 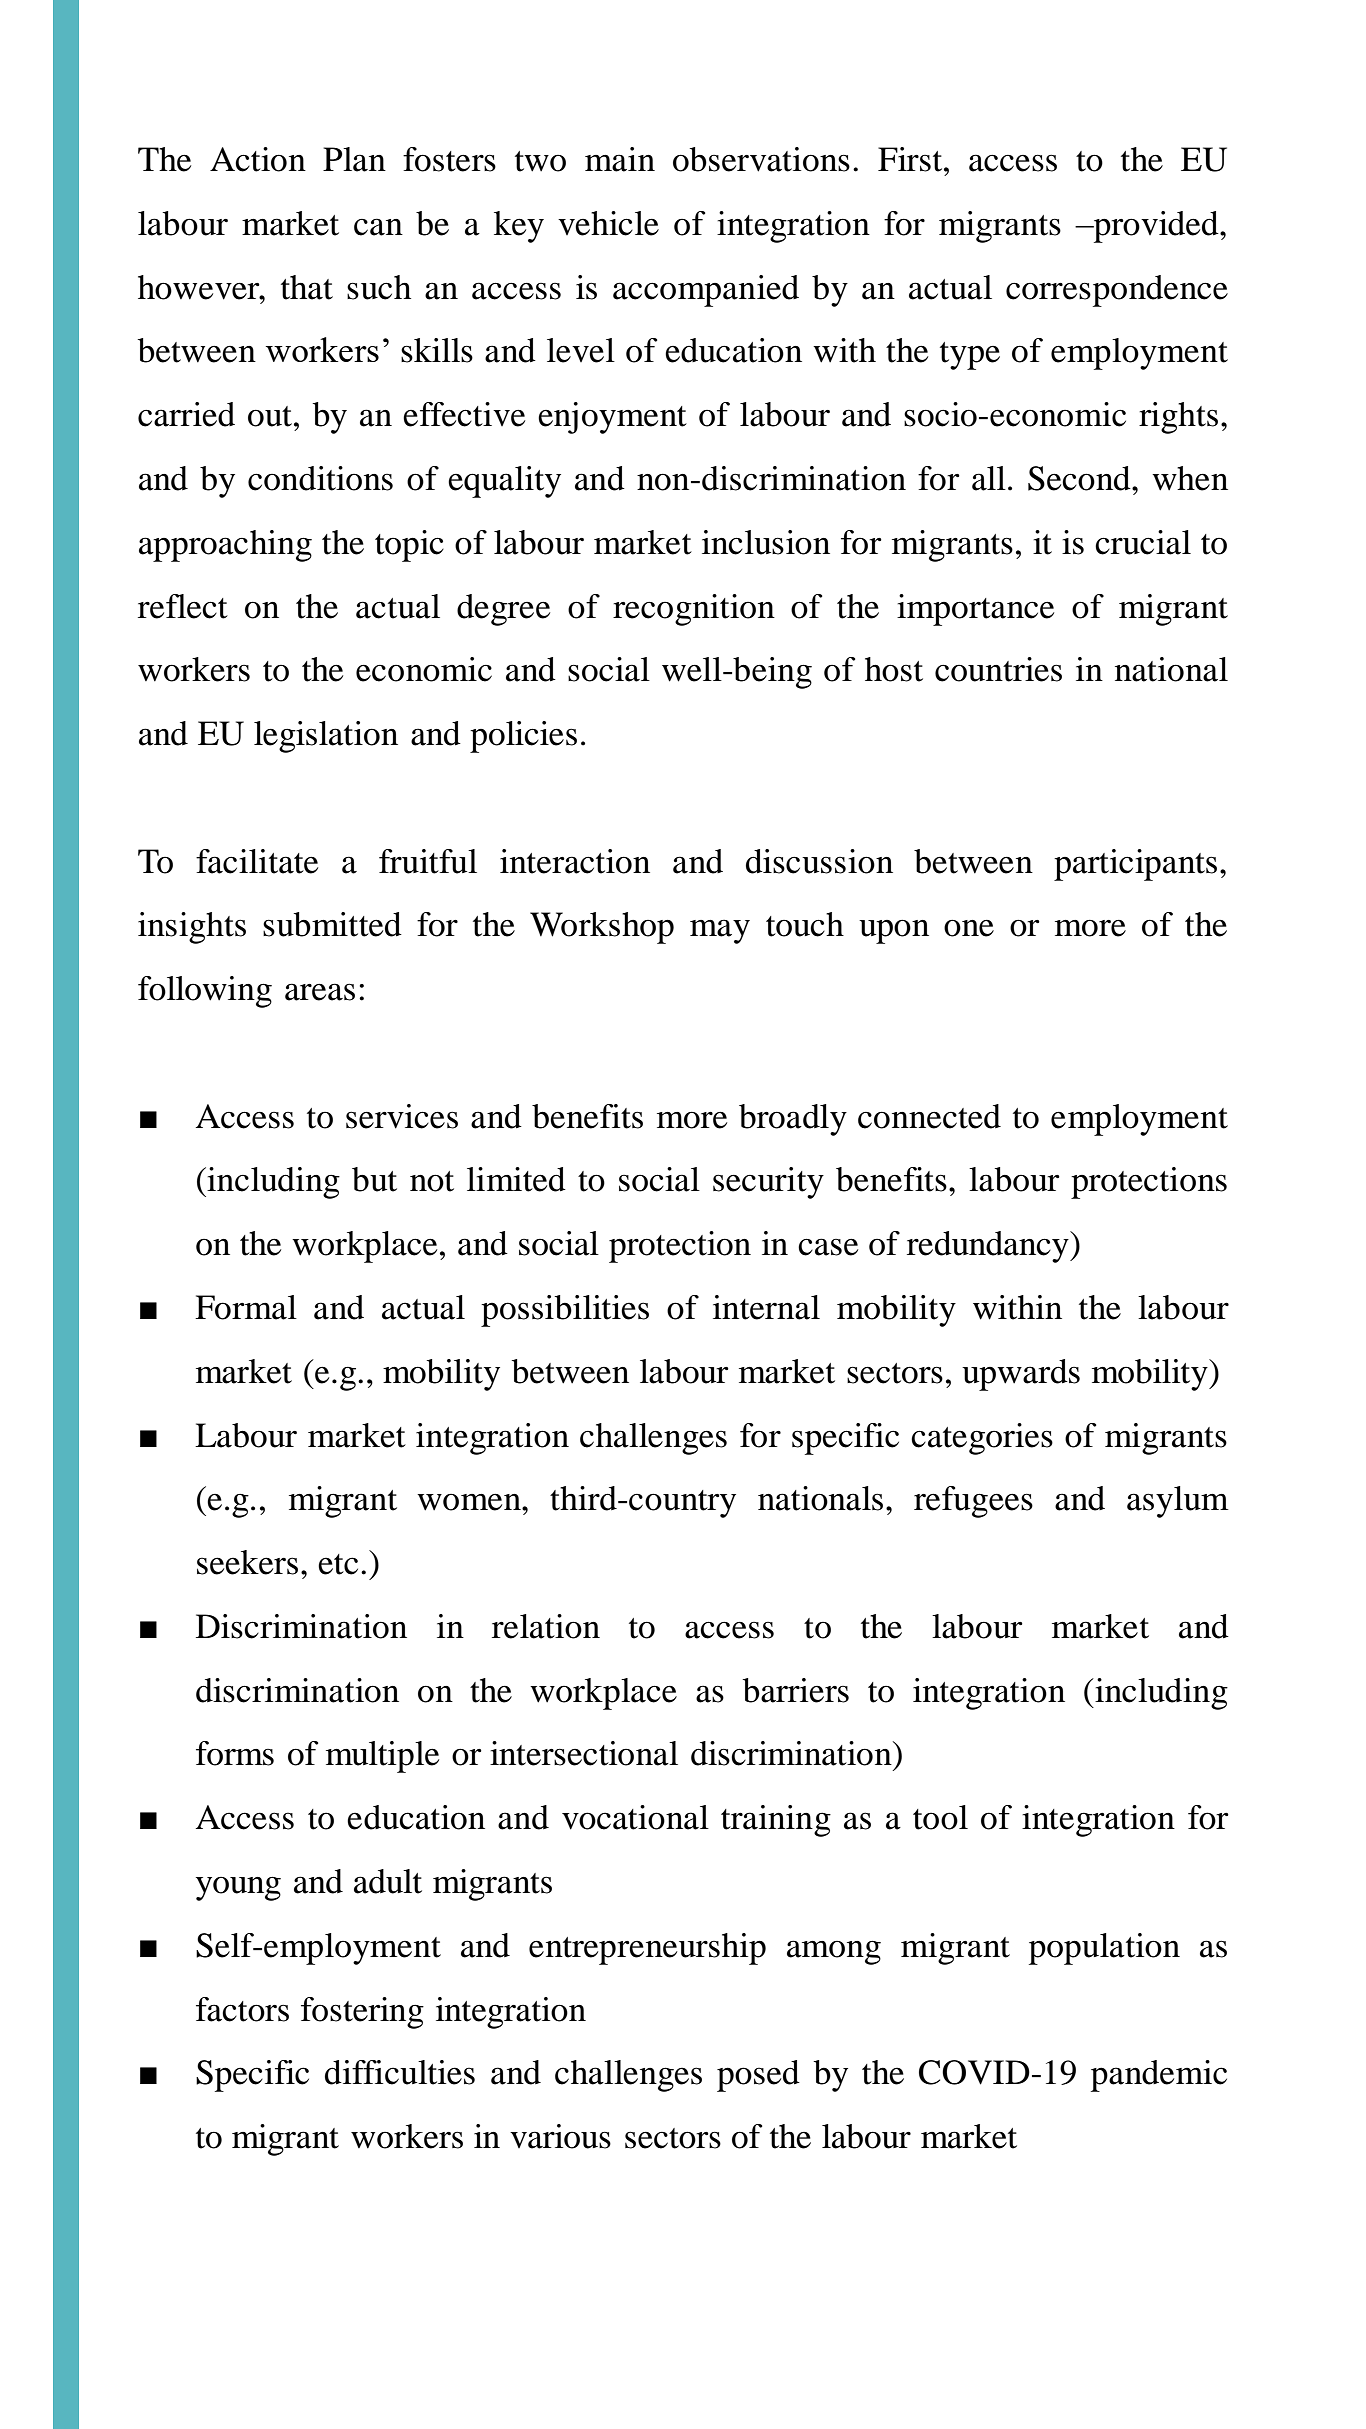 What do you see at coordinates (758, 2076) in the image?
I see `posed` at bounding box center [758, 2076].
